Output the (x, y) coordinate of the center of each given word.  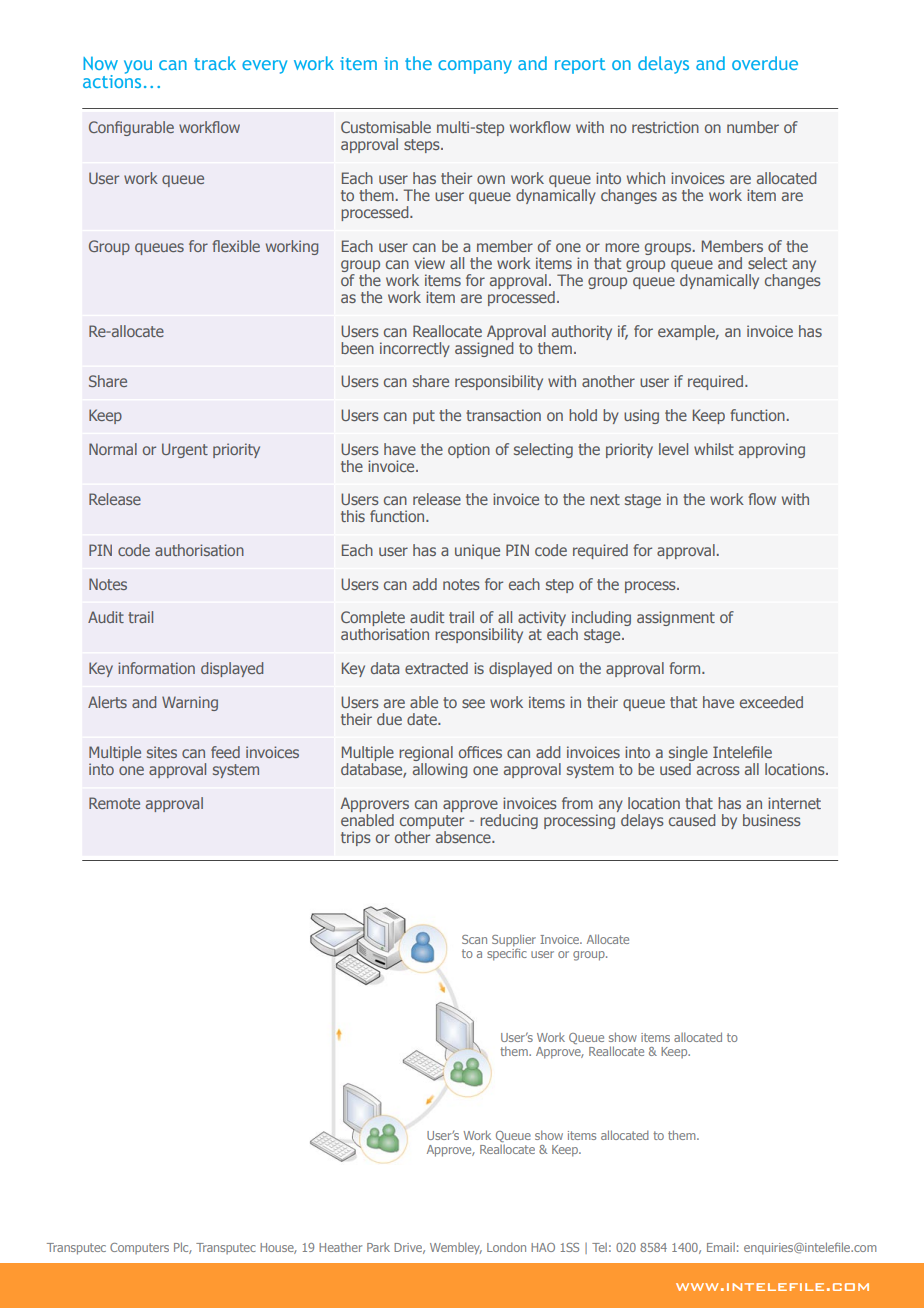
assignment (676, 618)
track (215, 63)
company (475, 67)
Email (721, 1247)
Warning (190, 703)
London (506, 1247)
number (753, 127)
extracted (436, 668)
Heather (340, 1247)
